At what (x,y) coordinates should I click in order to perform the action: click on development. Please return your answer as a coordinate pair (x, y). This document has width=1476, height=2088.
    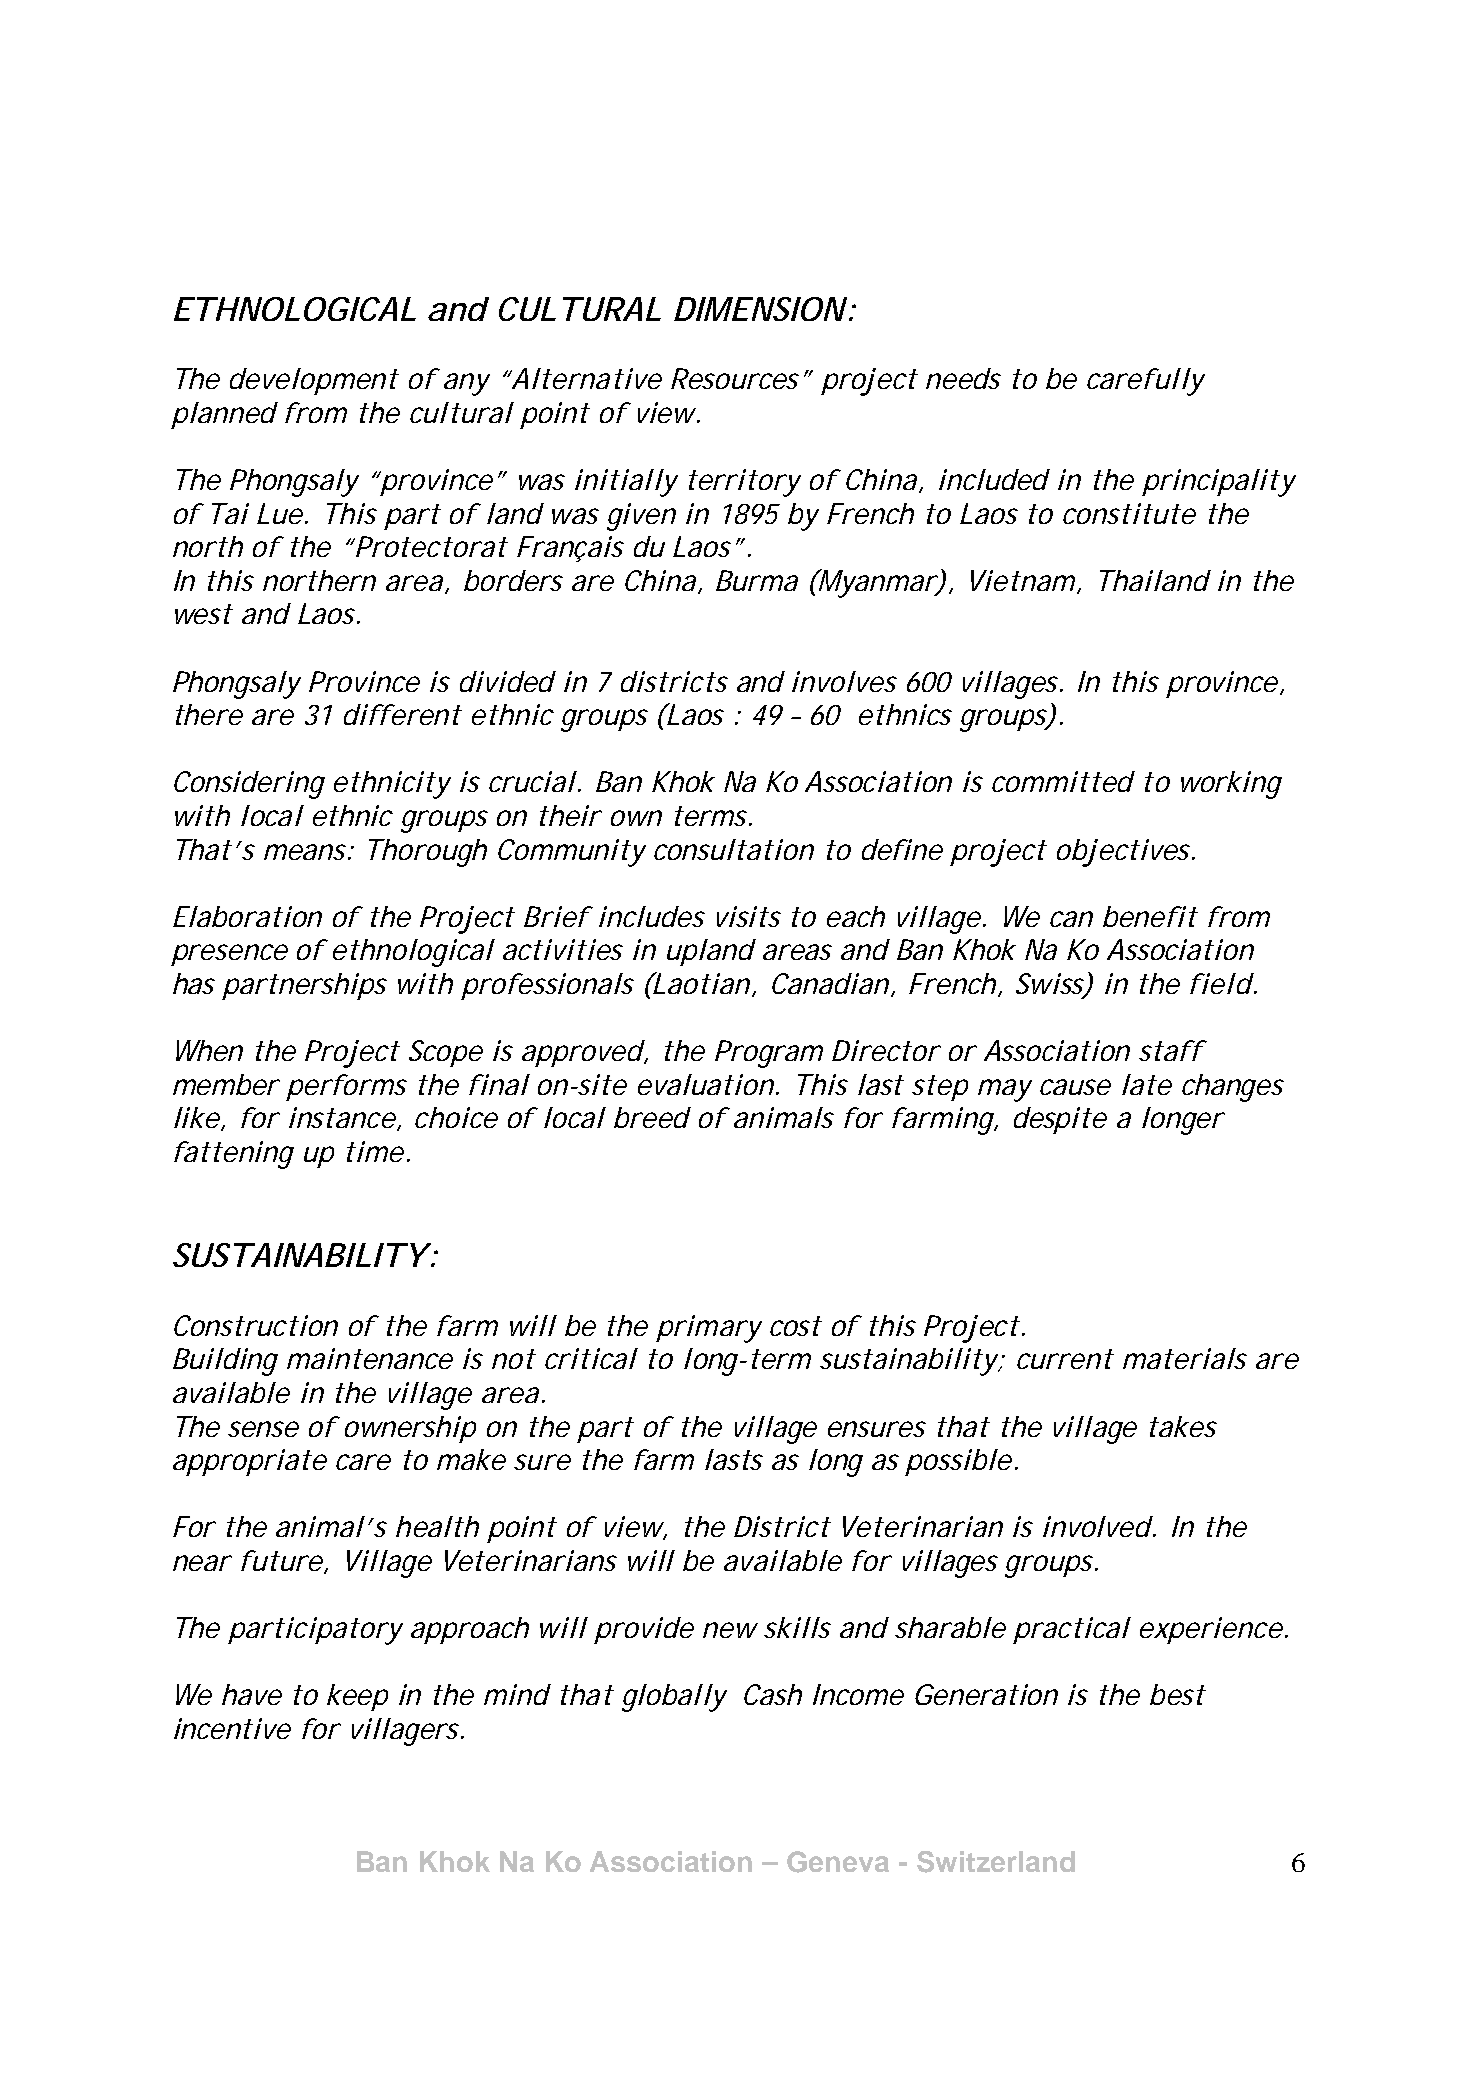
    Looking at the image, I should click on (314, 381).
